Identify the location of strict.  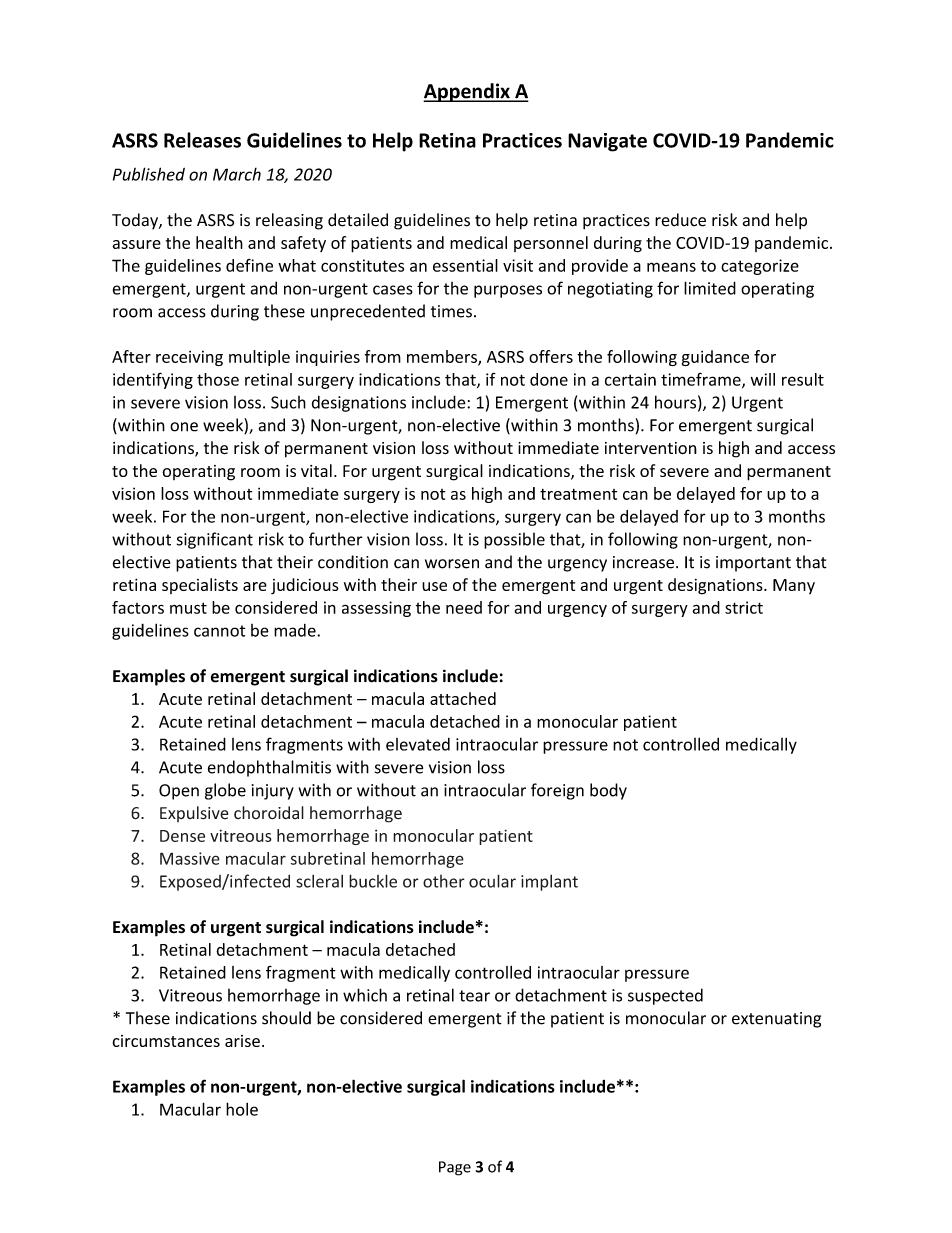
(744, 607).
